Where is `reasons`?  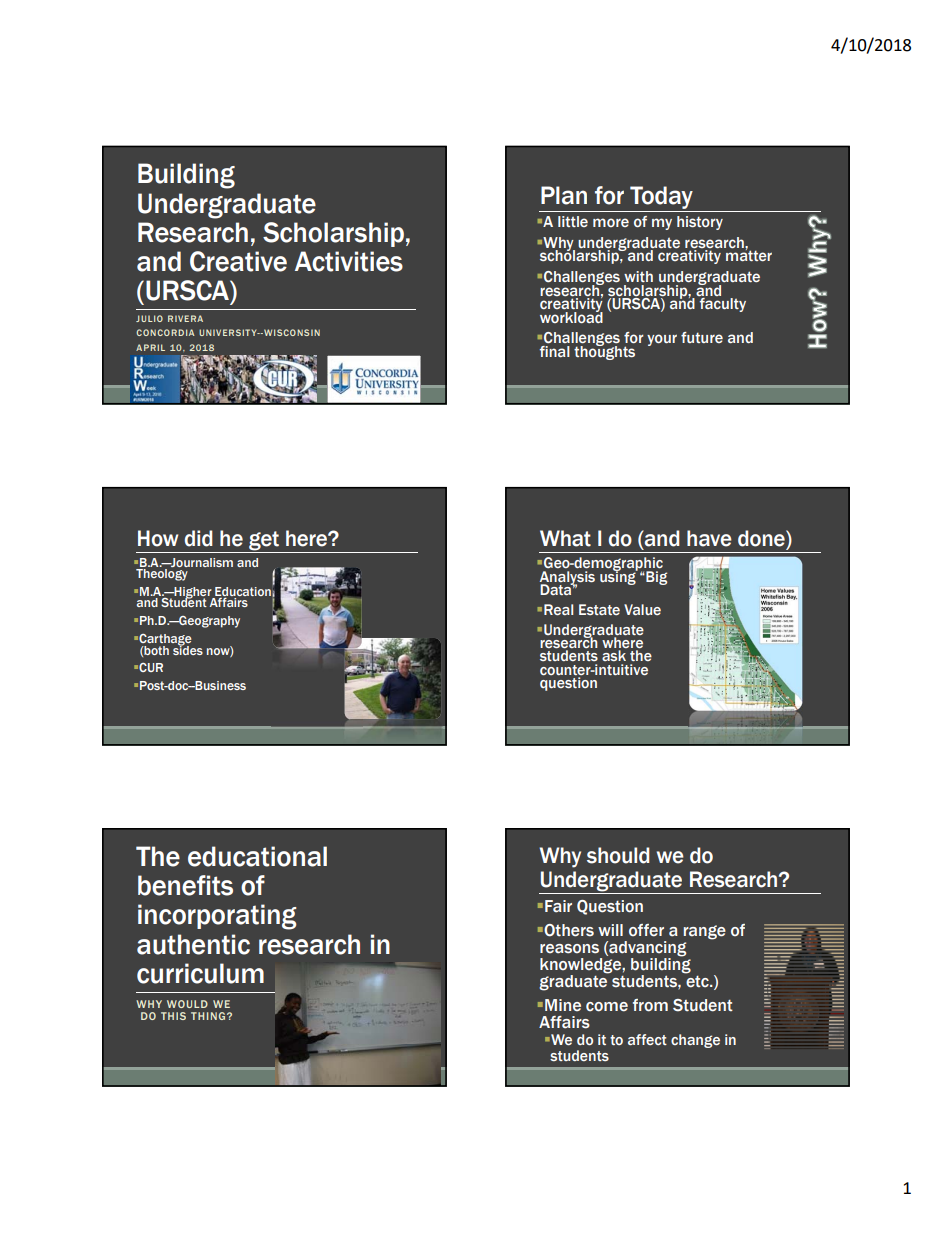 reasons is located at coordinates (569, 949).
